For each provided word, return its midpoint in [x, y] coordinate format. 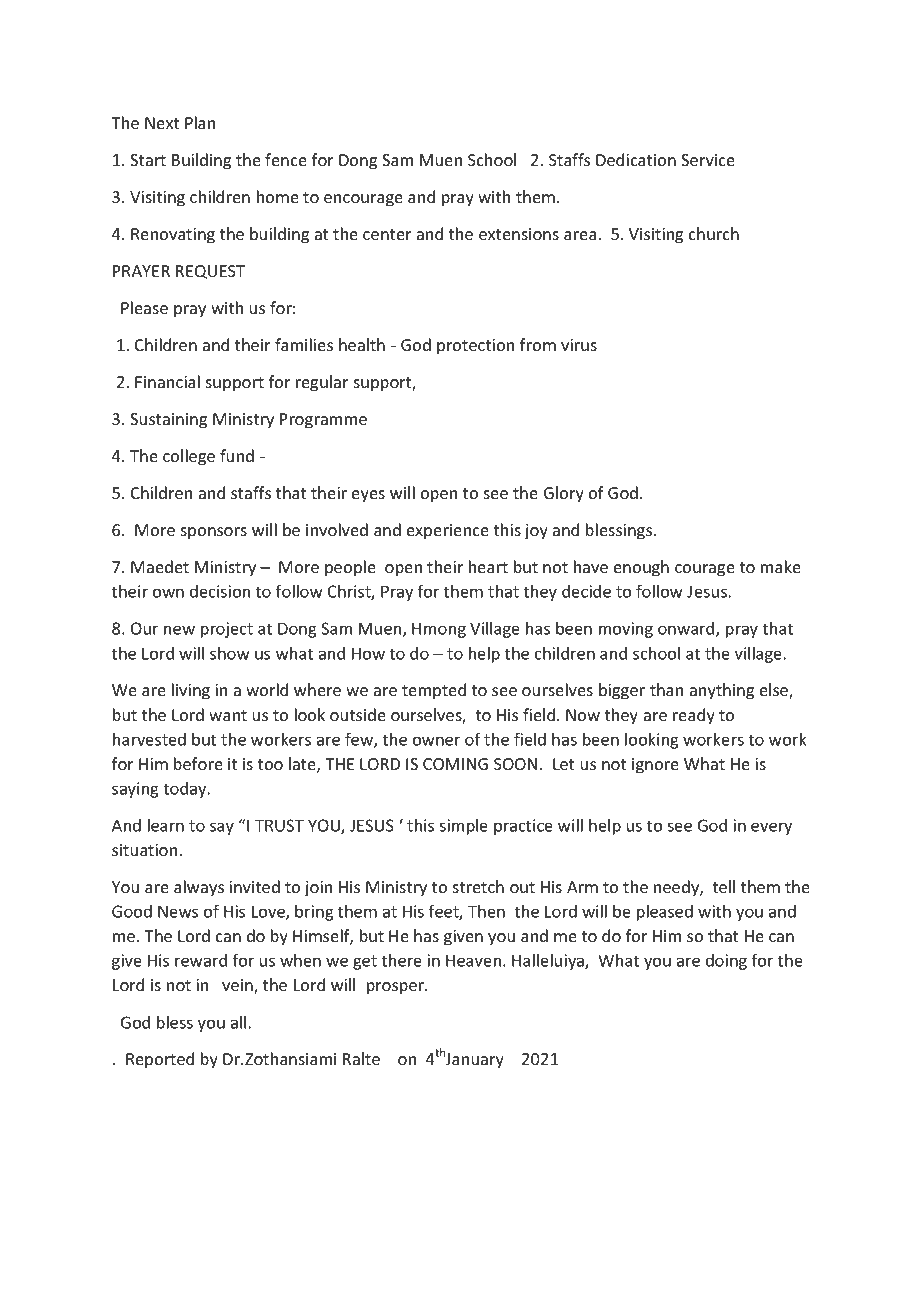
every [771, 828]
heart [488, 566]
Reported [160, 1060]
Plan [200, 122]
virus [579, 345]
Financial [167, 381]
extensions [519, 234]
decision [220, 591]
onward [687, 629]
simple [463, 827]
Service [708, 160]
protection [475, 347]
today [186, 790]
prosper [397, 988]
